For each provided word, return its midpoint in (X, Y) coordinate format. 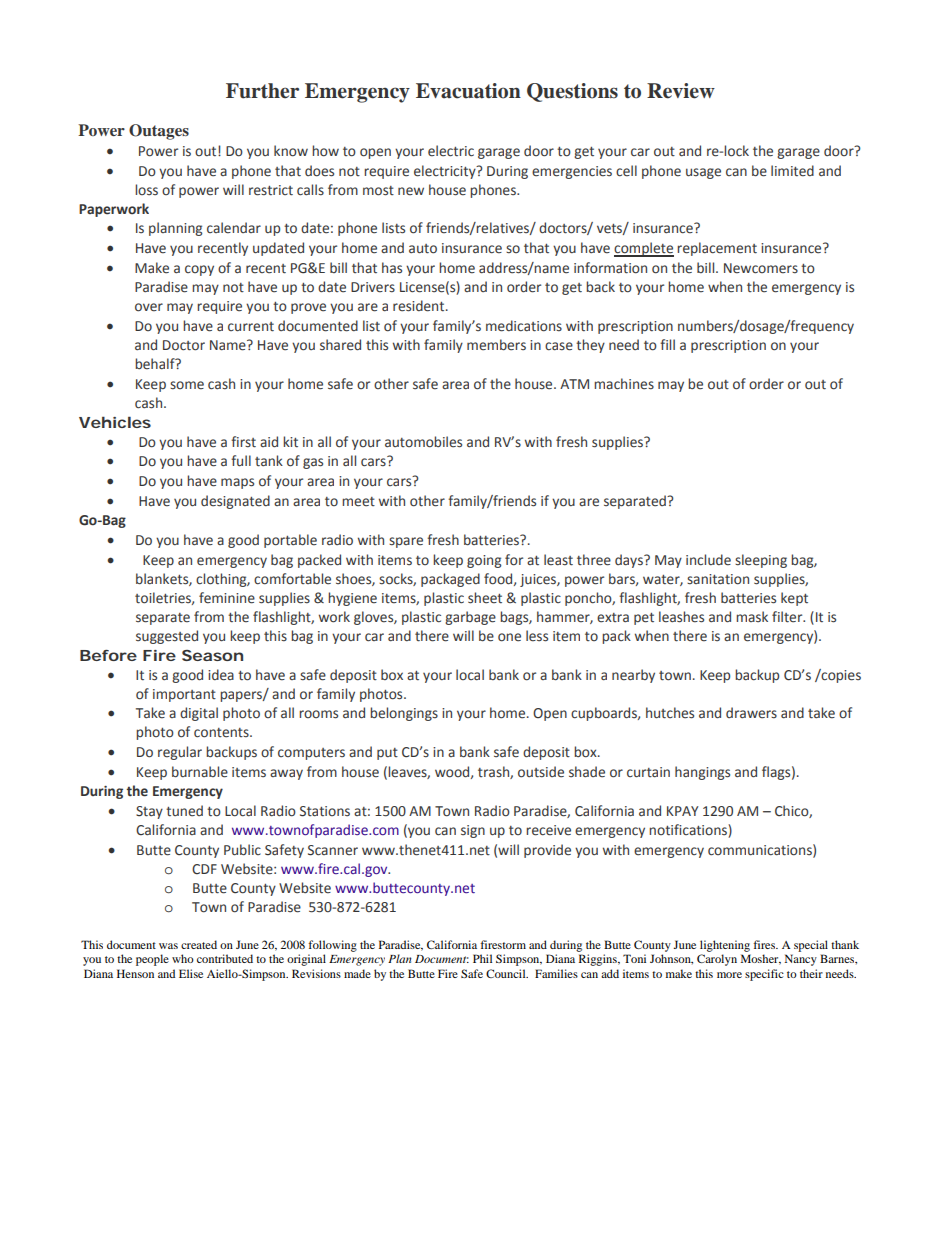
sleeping (761, 561)
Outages (159, 132)
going (484, 561)
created (199, 944)
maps (237, 483)
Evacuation (468, 91)
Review (681, 91)
